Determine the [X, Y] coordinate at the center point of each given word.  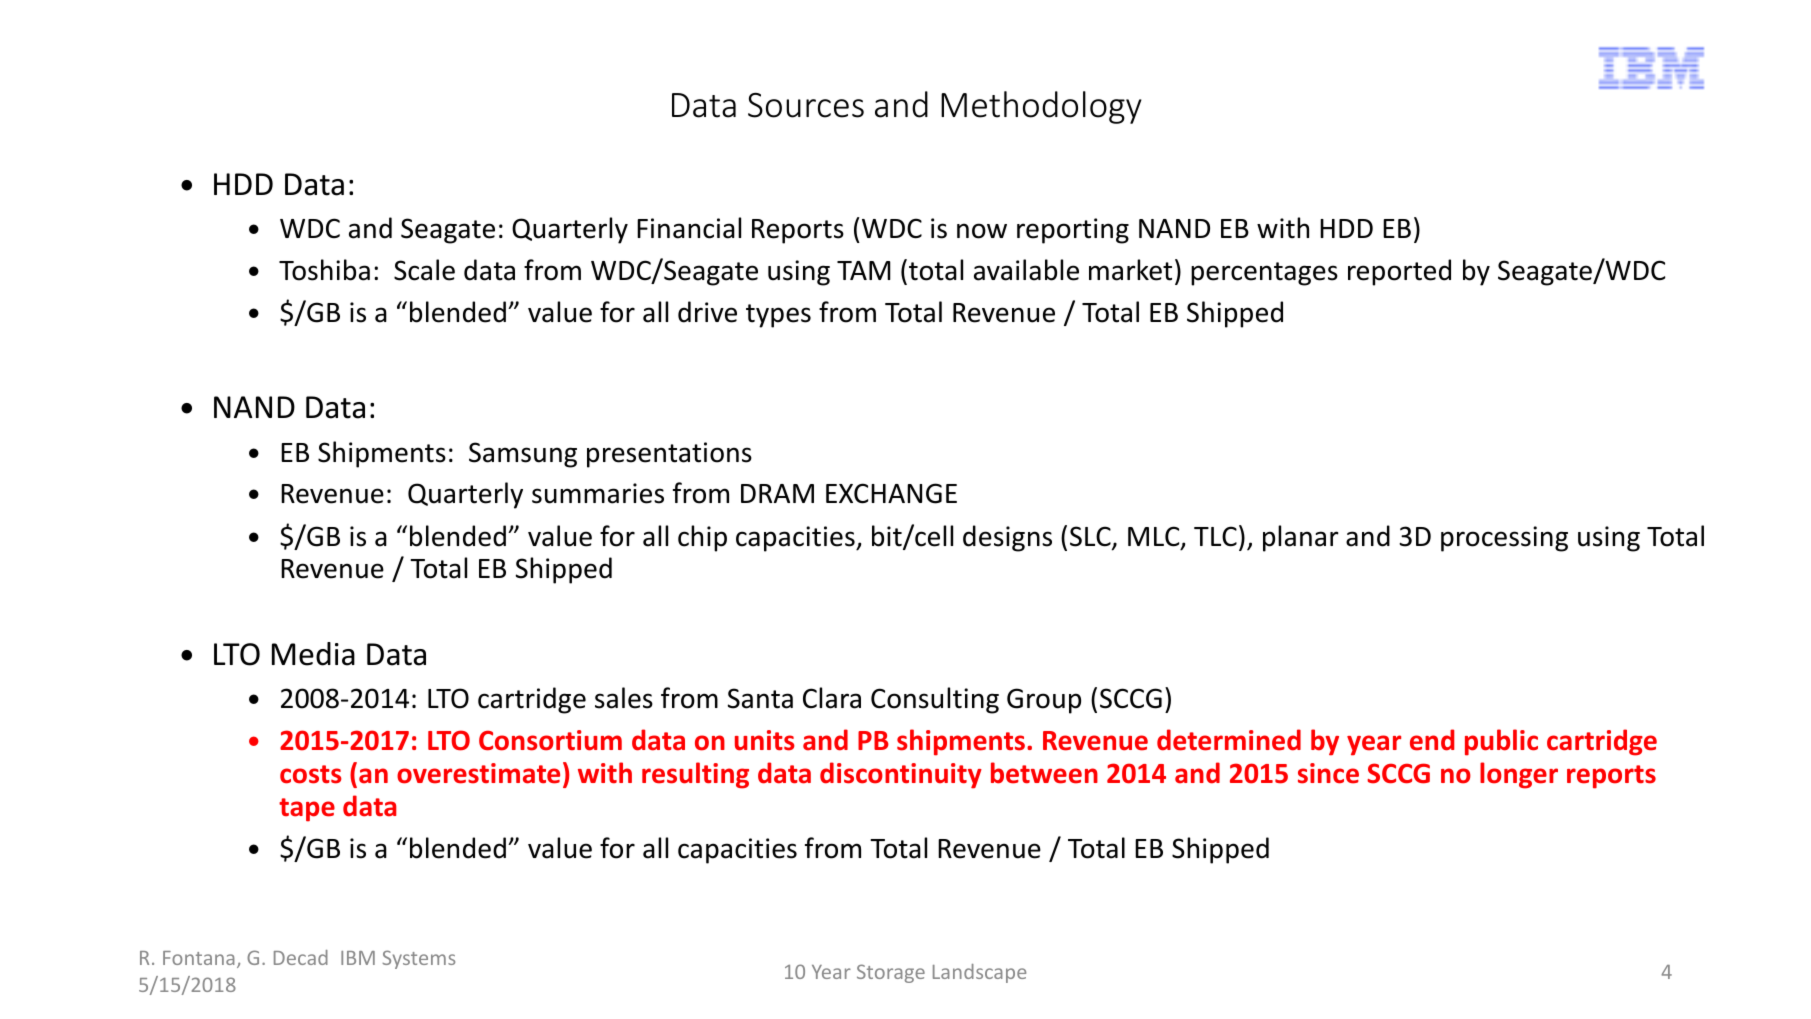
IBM [358, 958]
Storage [891, 973]
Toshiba [324, 270]
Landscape [979, 973]
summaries [598, 493]
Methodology [1041, 107]
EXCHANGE [891, 493]
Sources [806, 105]
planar [1301, 538]
